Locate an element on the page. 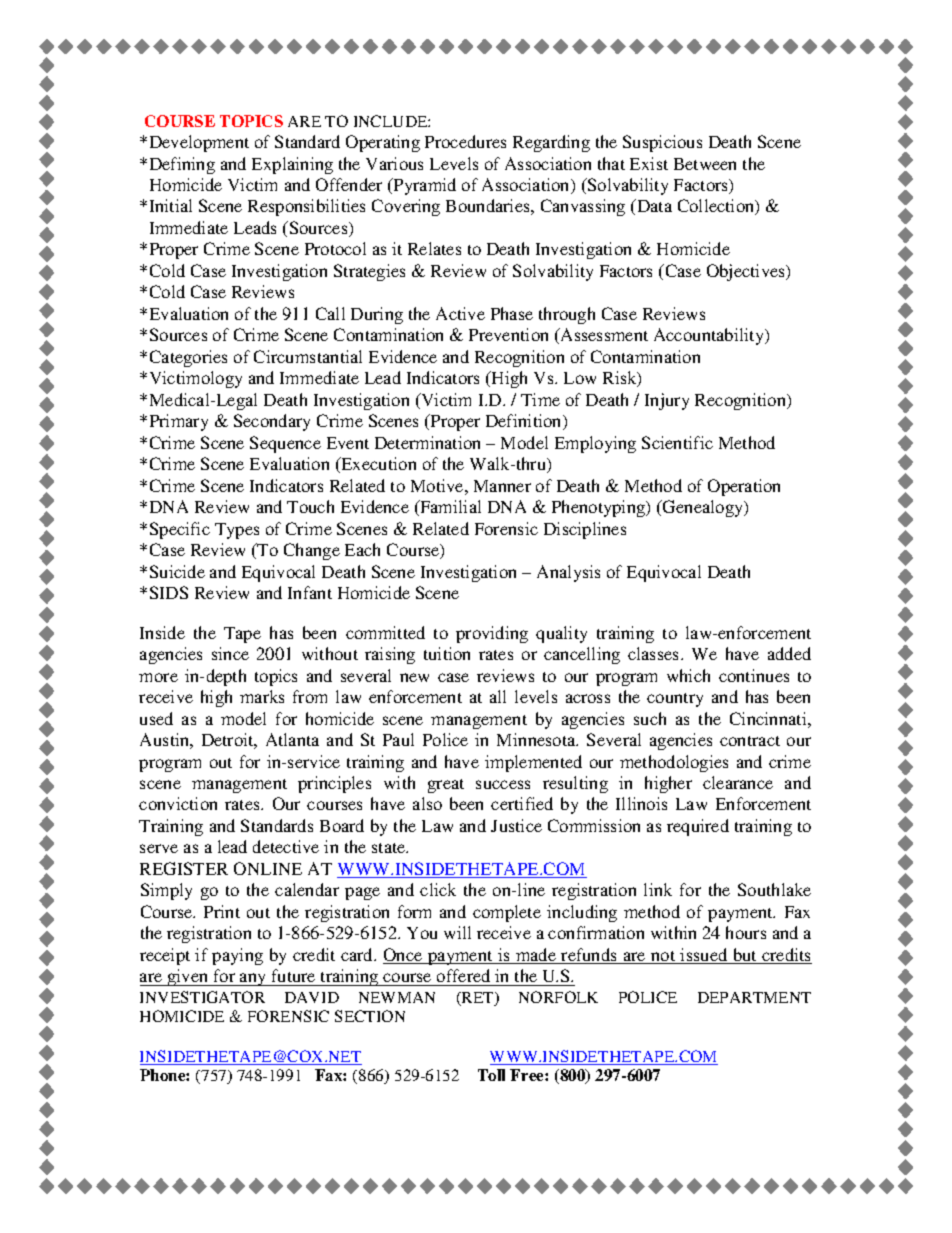 The width and height of the page is (952, 1233). INVESTIGATOR is located at coordinates (202, 997).
